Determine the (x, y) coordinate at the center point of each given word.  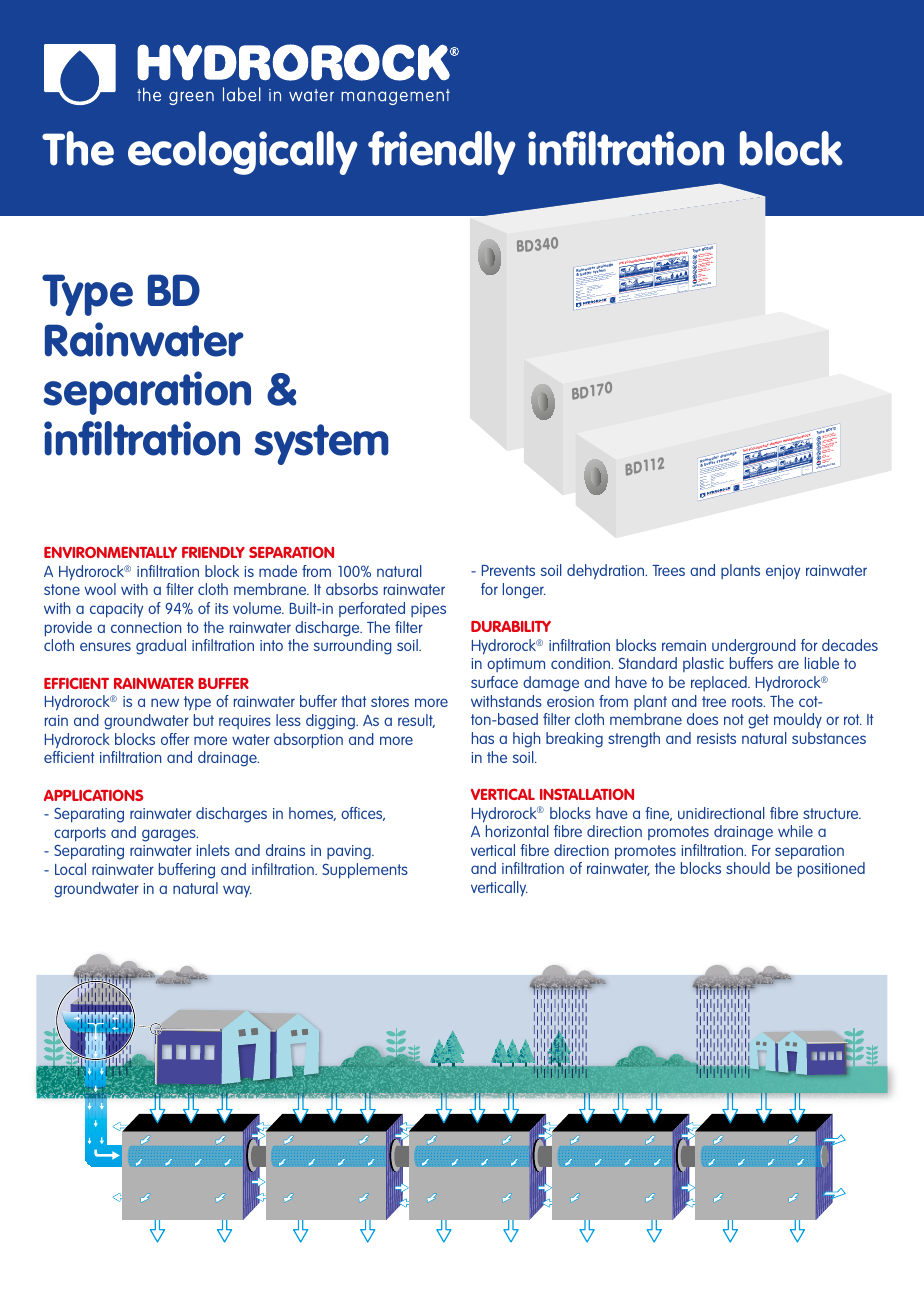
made (278, 571)
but (204, 720)
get (758, 721)
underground (754, 647)
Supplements (365, 871)
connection (146, 627)
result (416, 721)
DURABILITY (511, 626)
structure (832, 813)
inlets (213, 850)
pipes (428, 610)
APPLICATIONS (93, 795)
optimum (516, 665)
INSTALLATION (587, 794)
